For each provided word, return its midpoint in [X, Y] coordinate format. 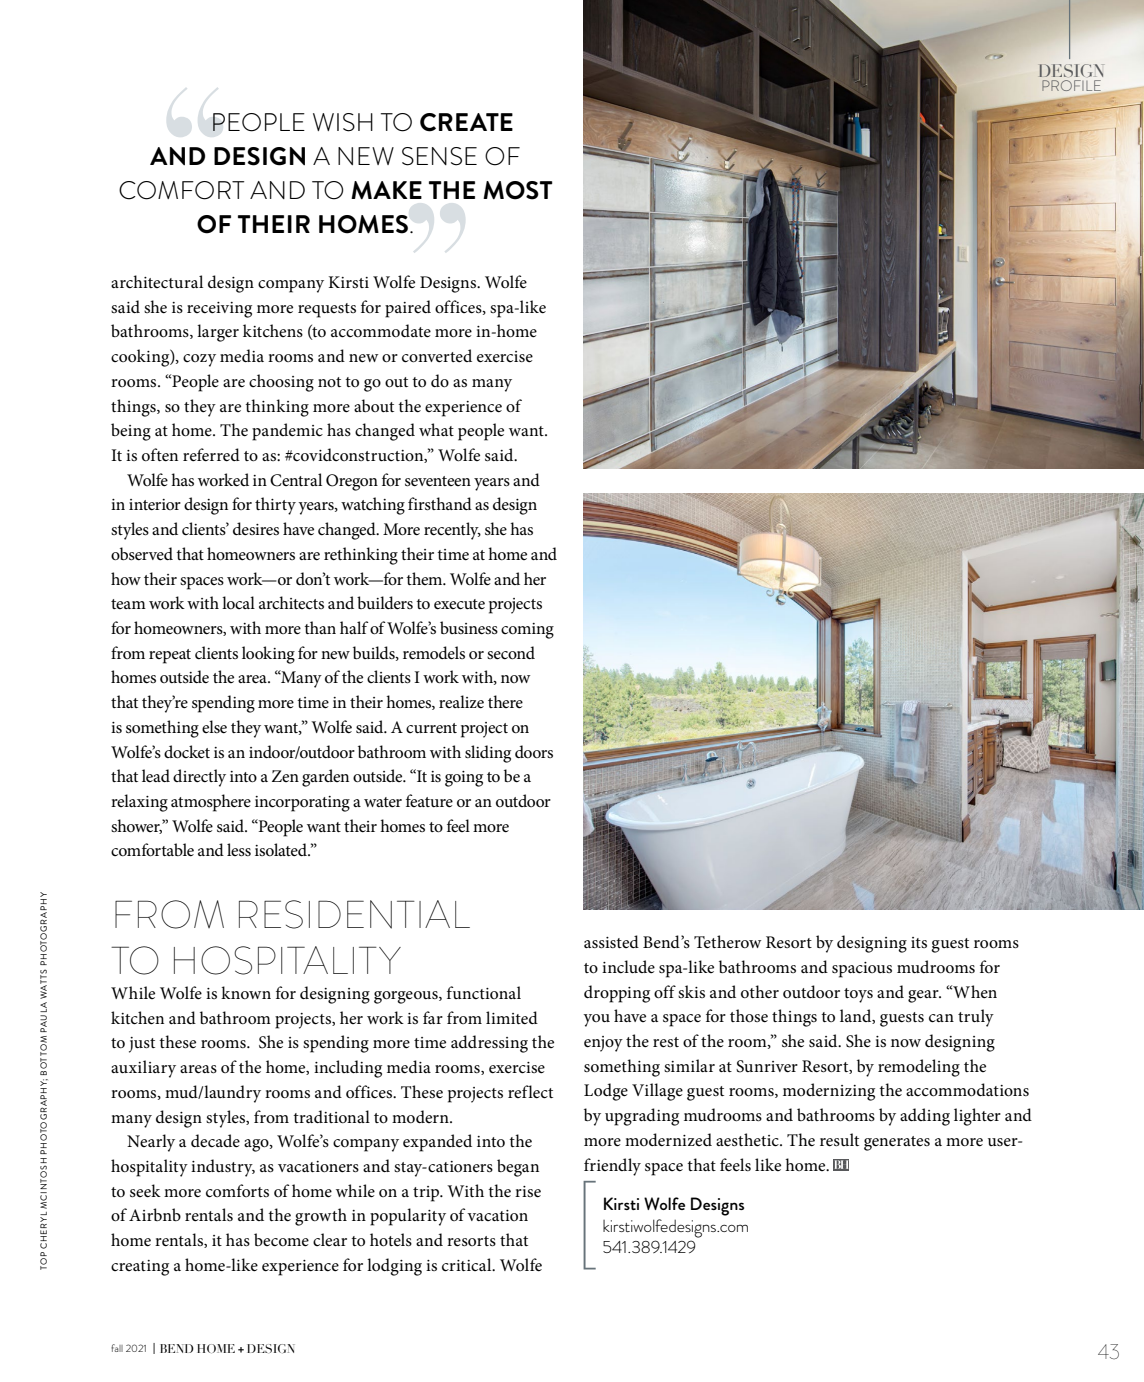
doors [534, 751]
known [246, 992]
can [941, 1018]
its [919, 942]
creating [140, 1268]
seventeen [438, 481]
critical [468, 1265]
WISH [343, 122]
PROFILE [1071, 85]
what [436, 429]
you [596, 1020]
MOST [518, 190]
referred [211, 455]
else [214, 727]
